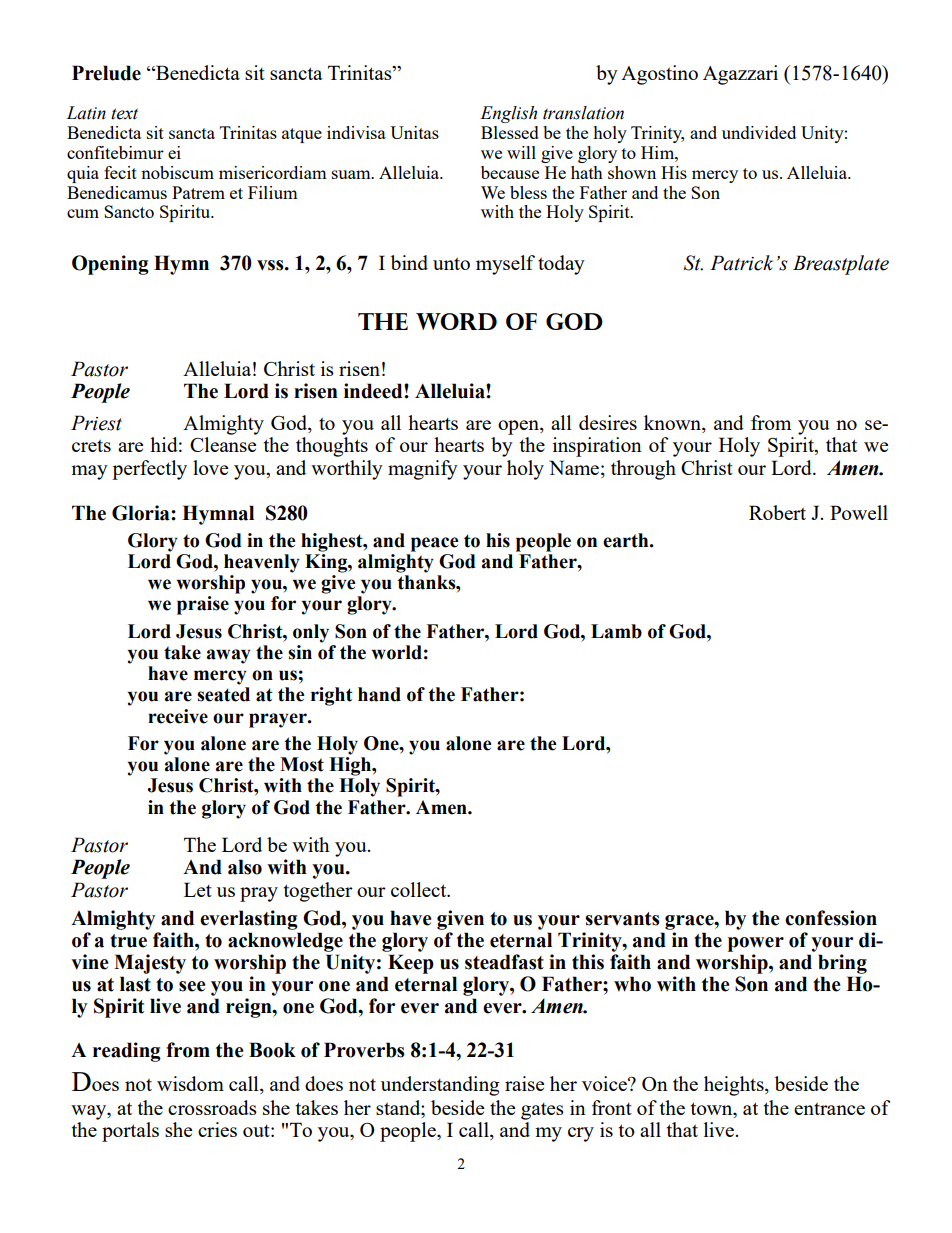 This image has width=952, height=1233. I want to click on undivided, so click(759, 132).
